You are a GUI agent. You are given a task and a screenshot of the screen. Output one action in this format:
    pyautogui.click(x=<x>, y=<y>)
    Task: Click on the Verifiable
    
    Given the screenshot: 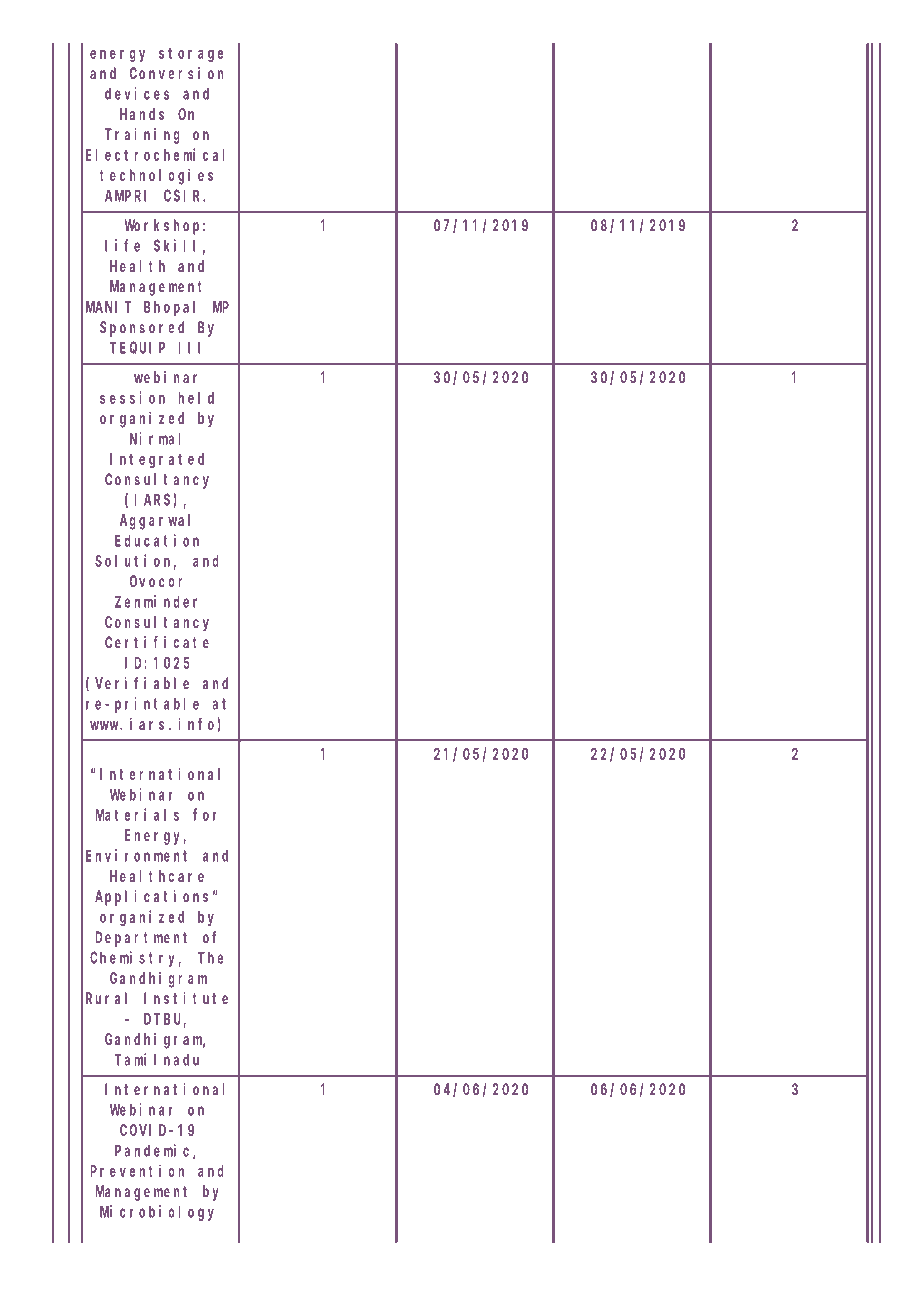 What is the action you would take?
    pyautogui.click(x=142, y=683)
